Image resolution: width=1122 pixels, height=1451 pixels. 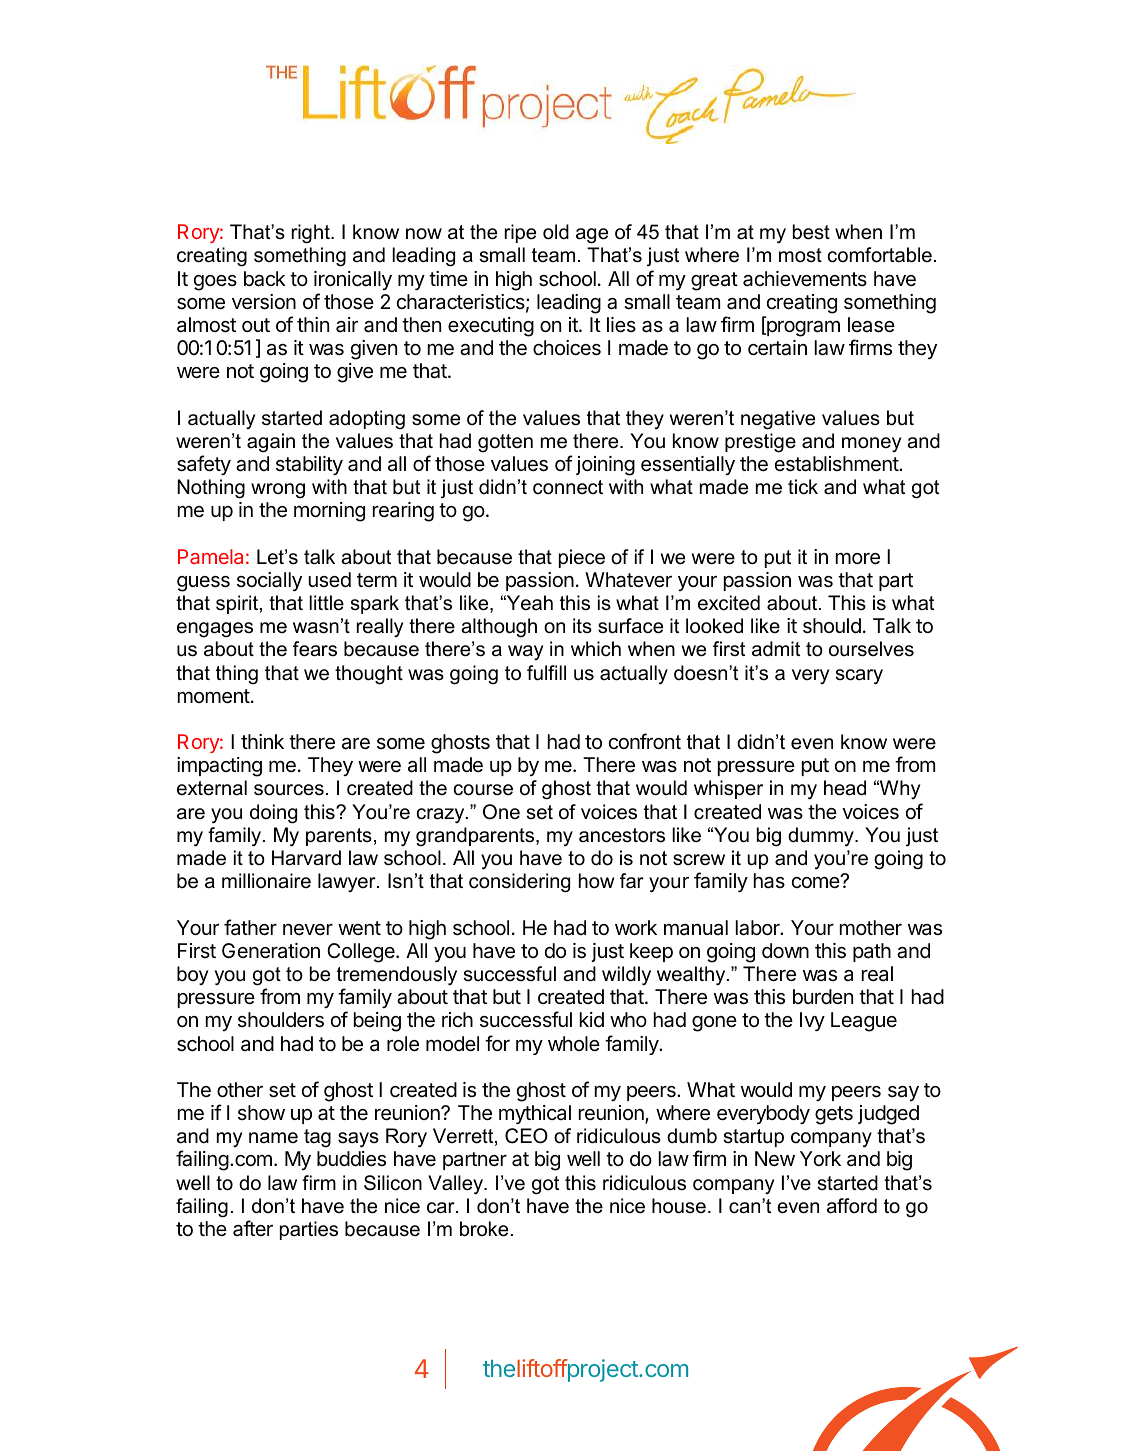 What do you see at coordinates (265, 279) in the screenshot?
I see `back` at bounding box center [265, 279].
